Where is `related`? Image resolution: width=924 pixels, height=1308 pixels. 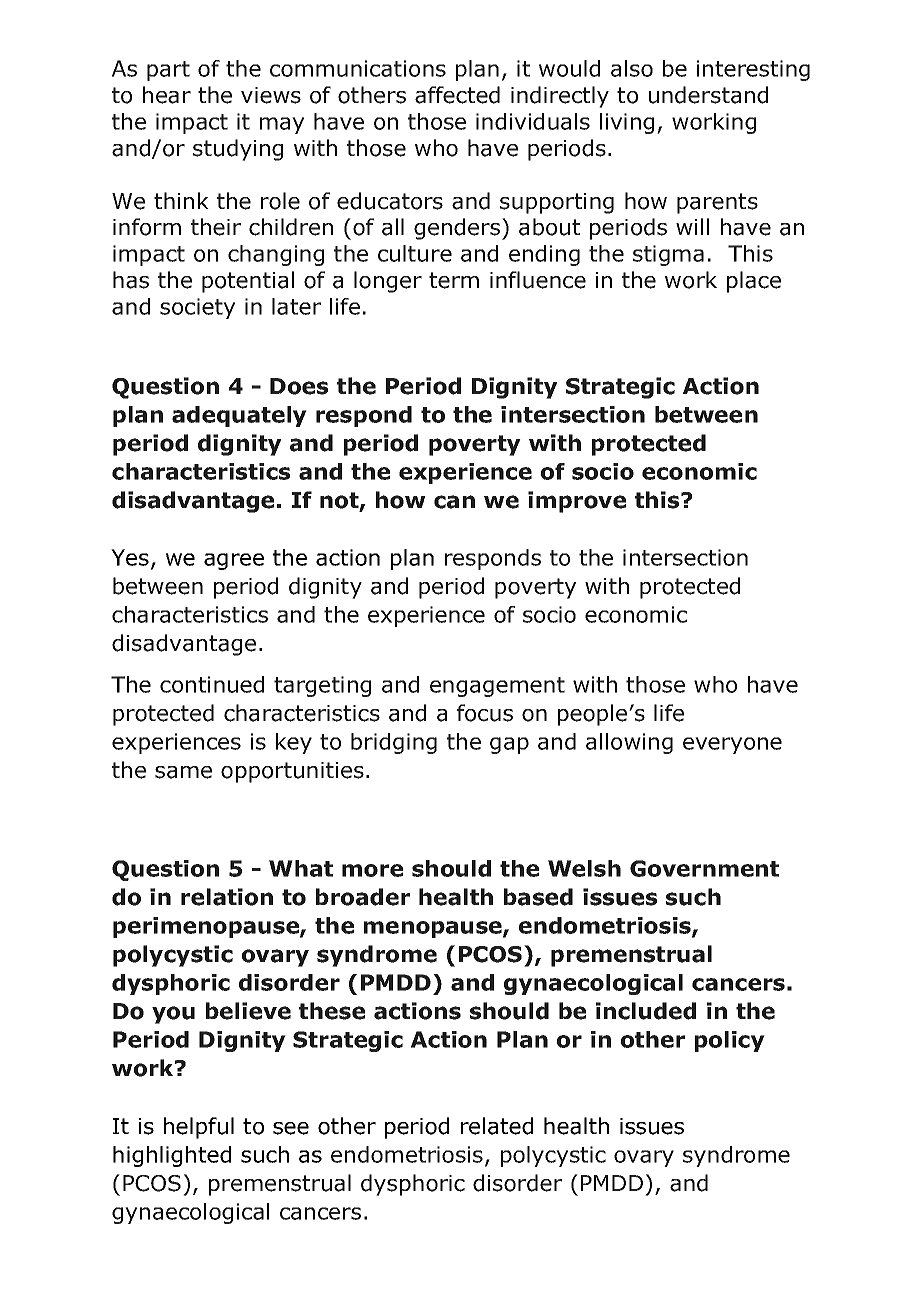 related is located at coordinates (497, 1126).
